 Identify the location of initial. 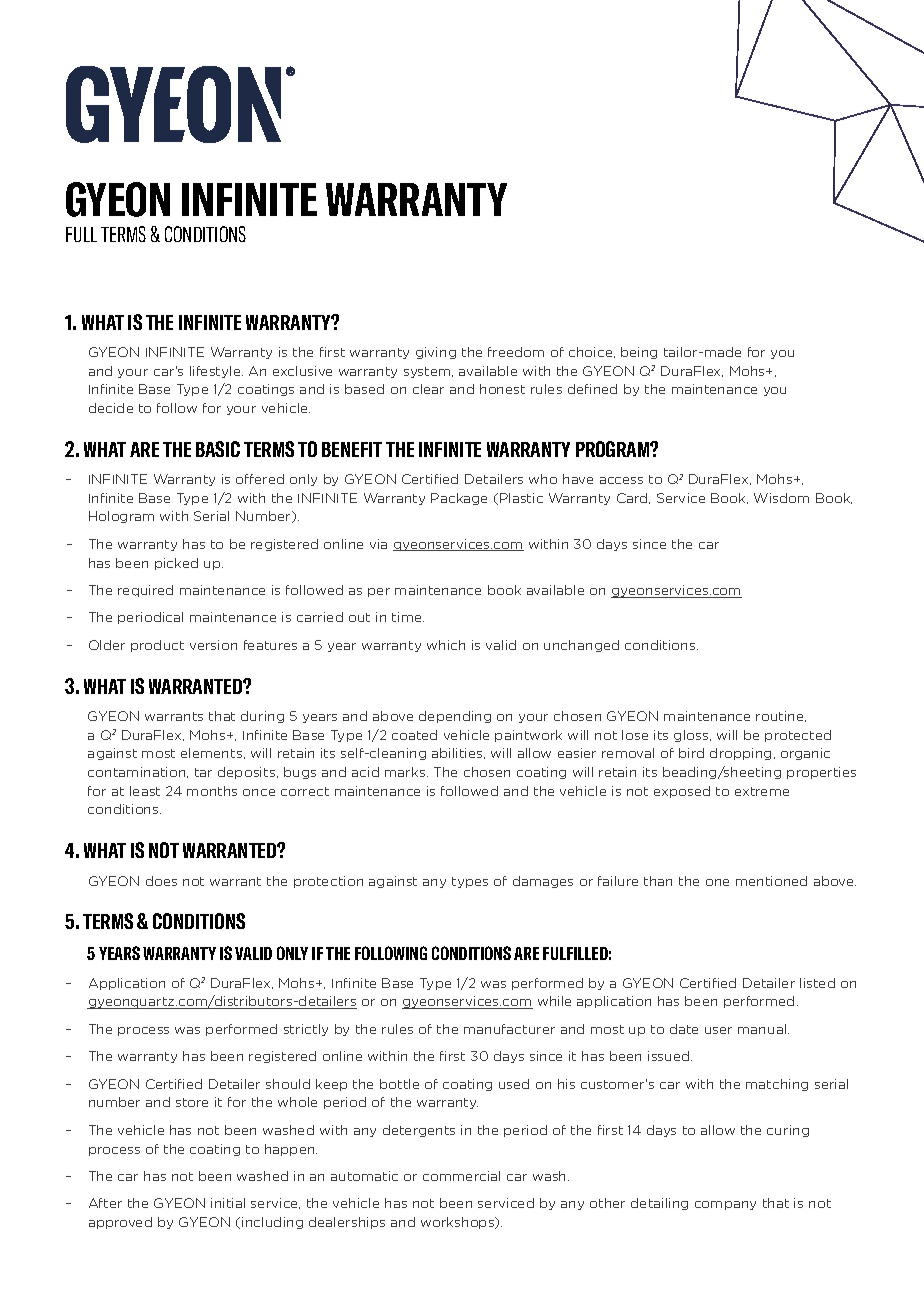
(228, 1203).
